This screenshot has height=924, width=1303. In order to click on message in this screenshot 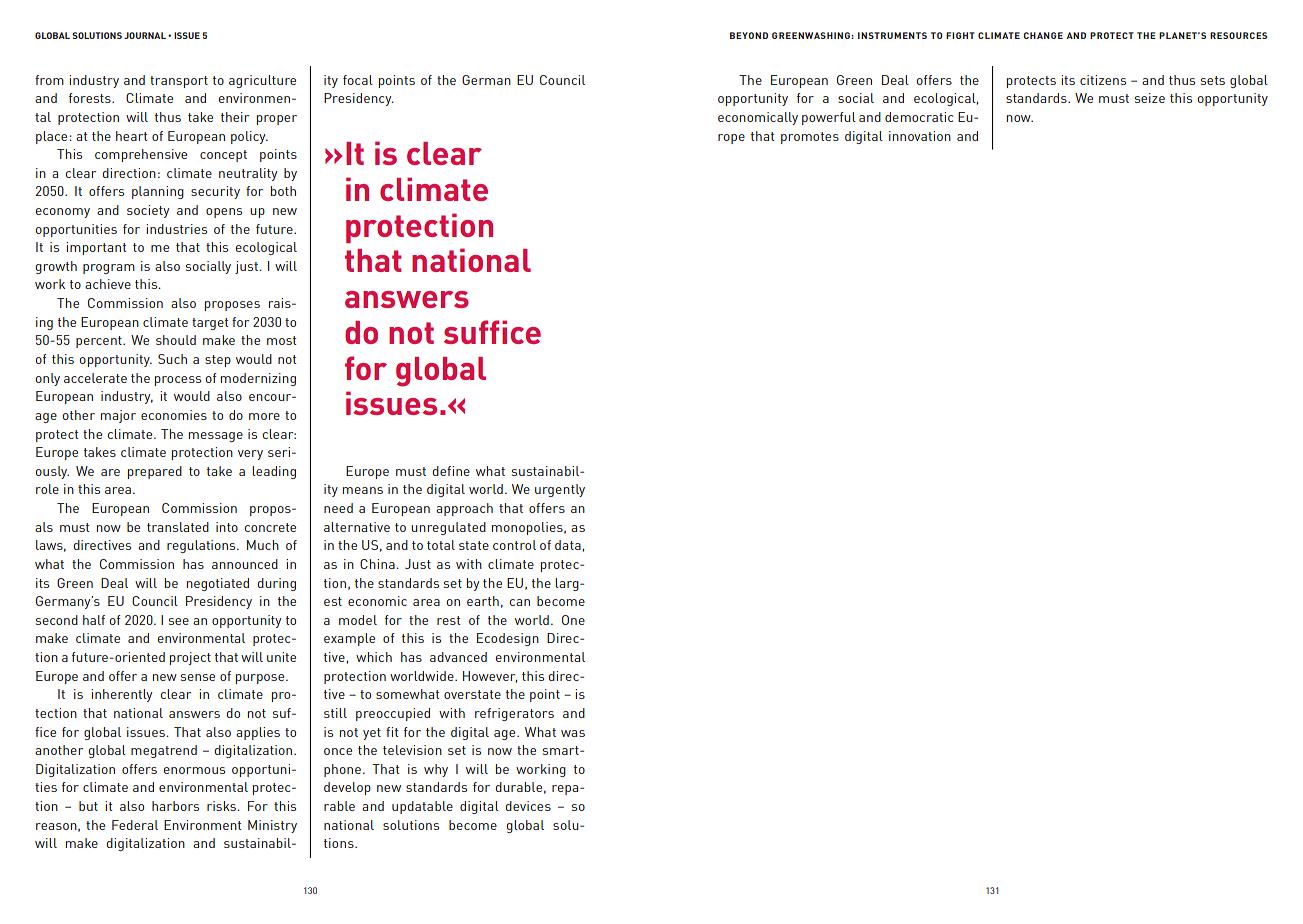, I will do `click(216, 437)`.
